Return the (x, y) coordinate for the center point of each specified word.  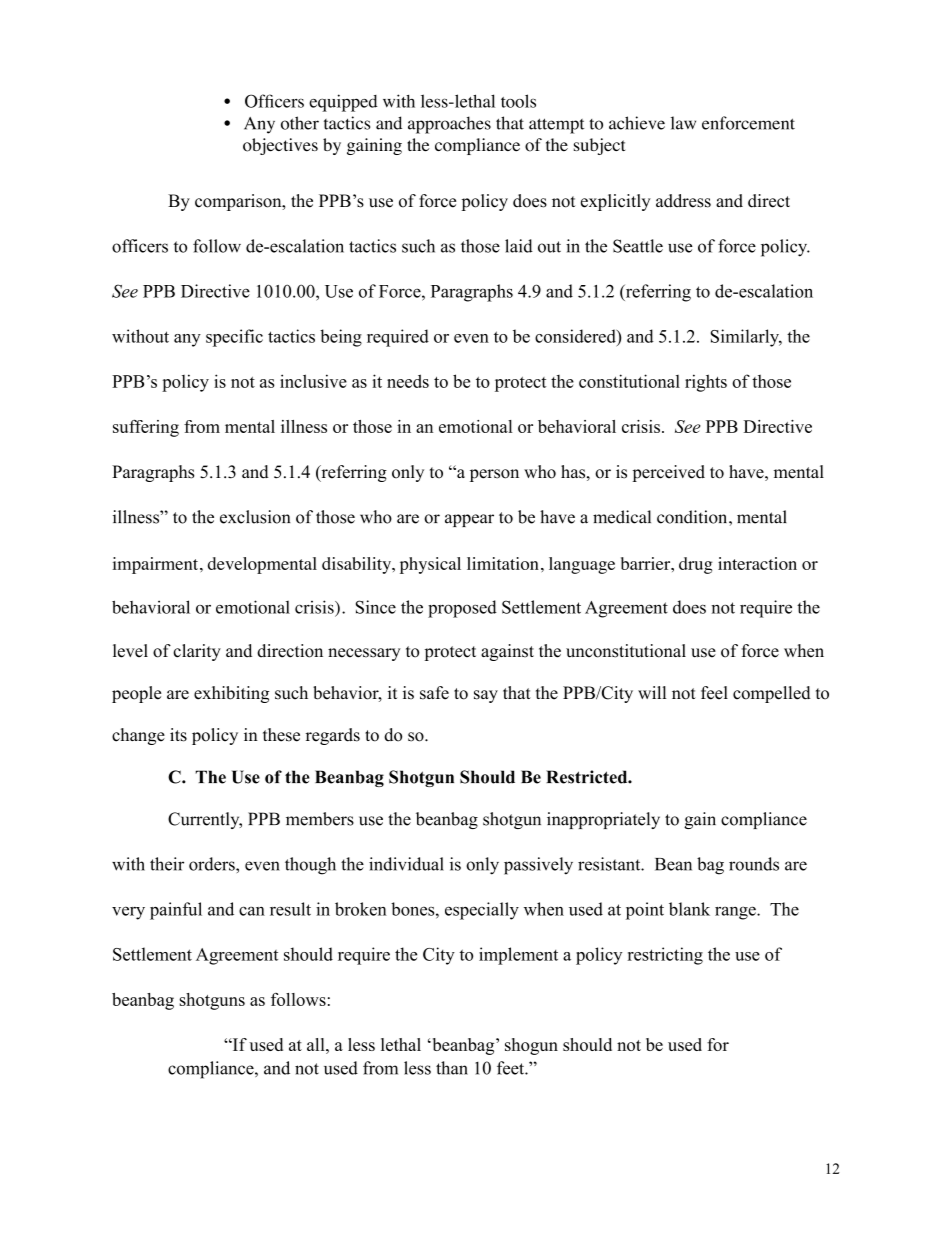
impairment (157, 565)
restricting (665, 956)
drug (696, 565)
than (452, 1068)
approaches (449, 125)
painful (176, 911)
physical (430, 565)
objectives (280, 146)
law (683, 123)
